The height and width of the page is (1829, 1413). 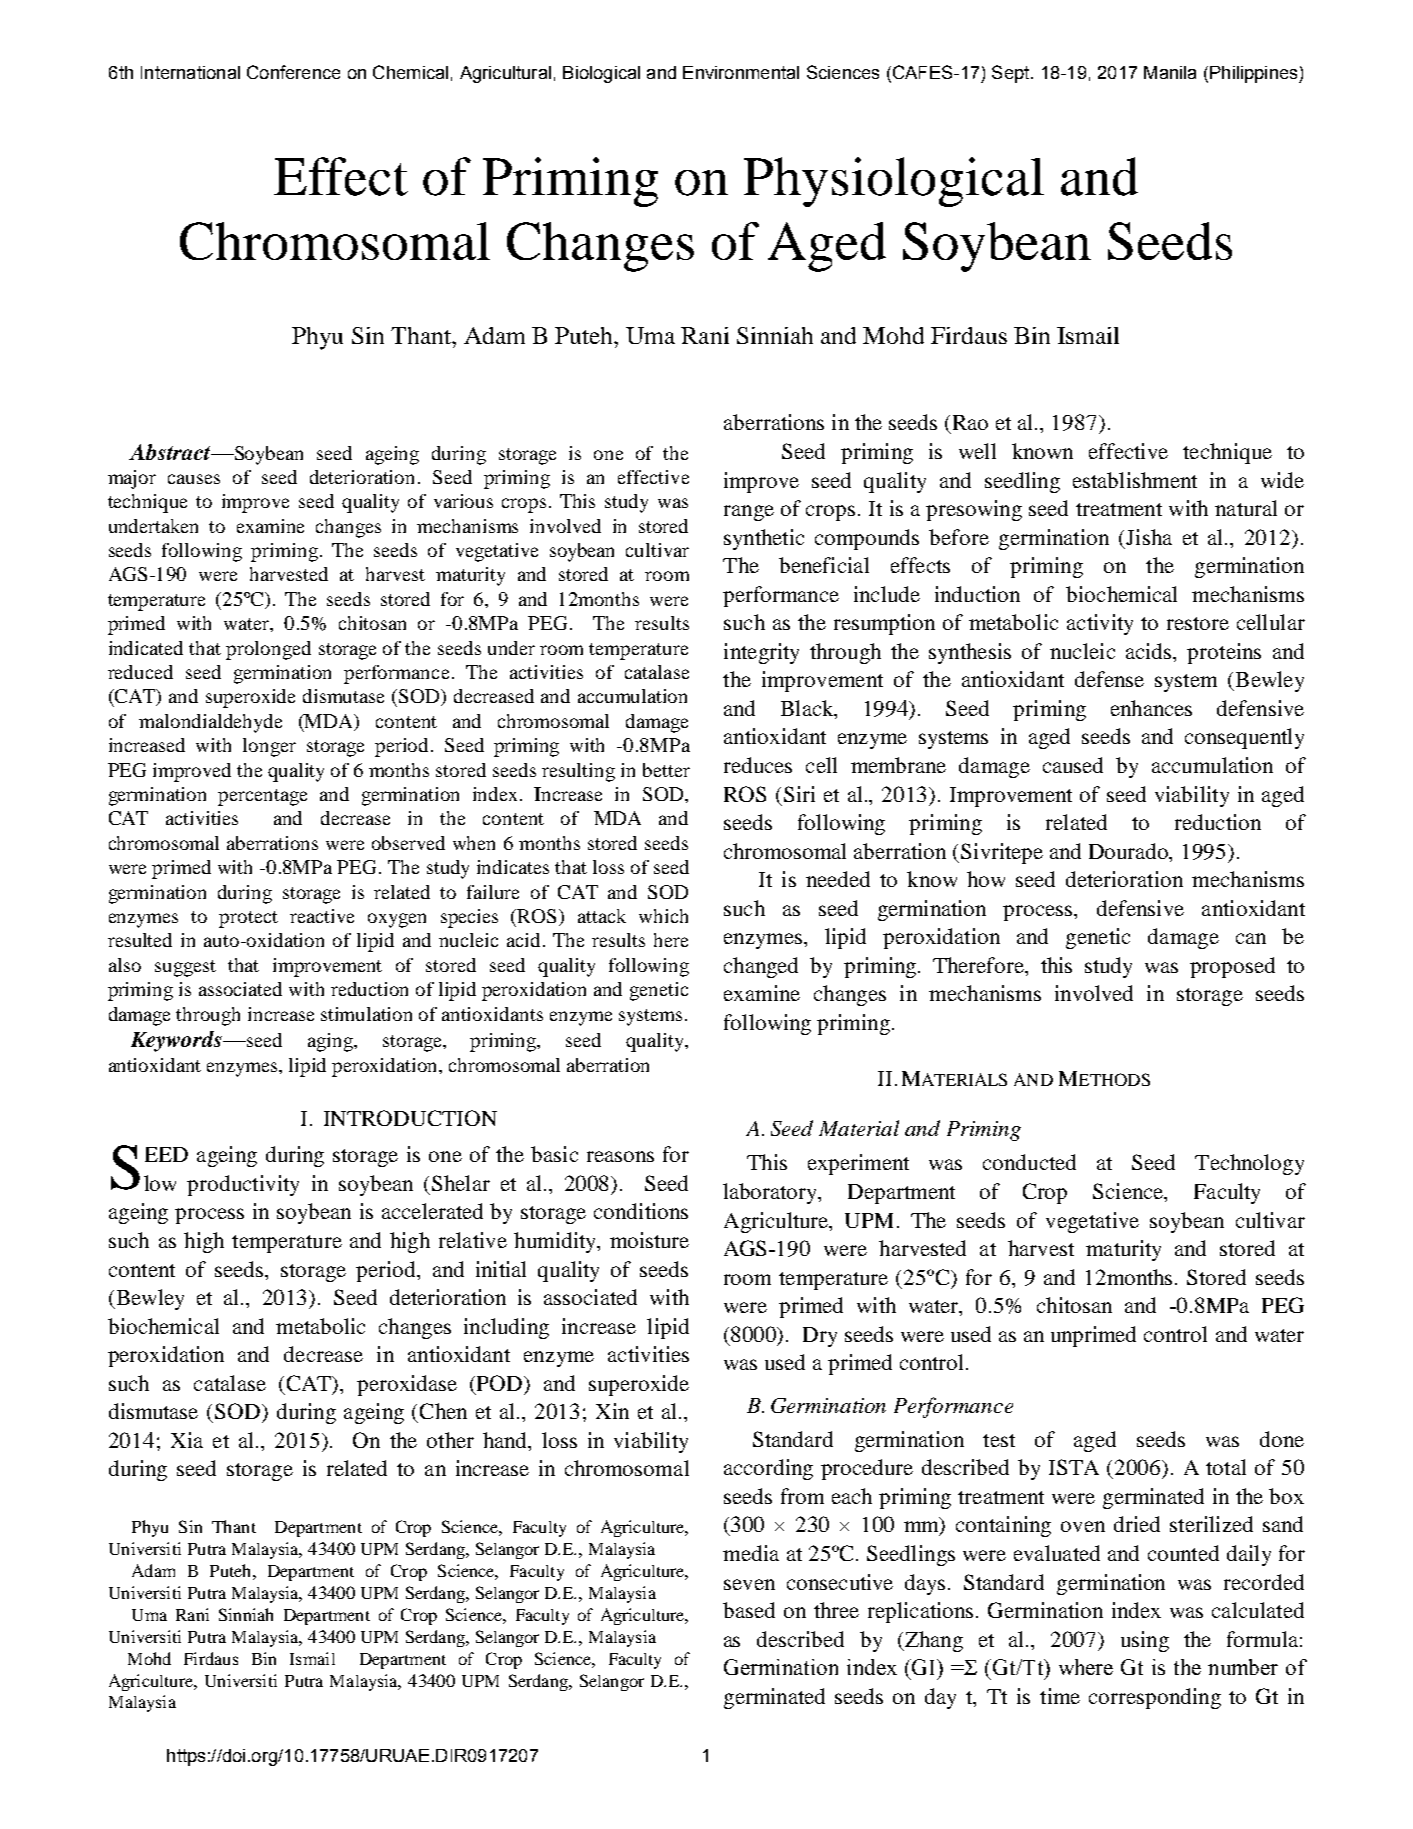 I want to click on Conference, so click(x=293, y=72).
